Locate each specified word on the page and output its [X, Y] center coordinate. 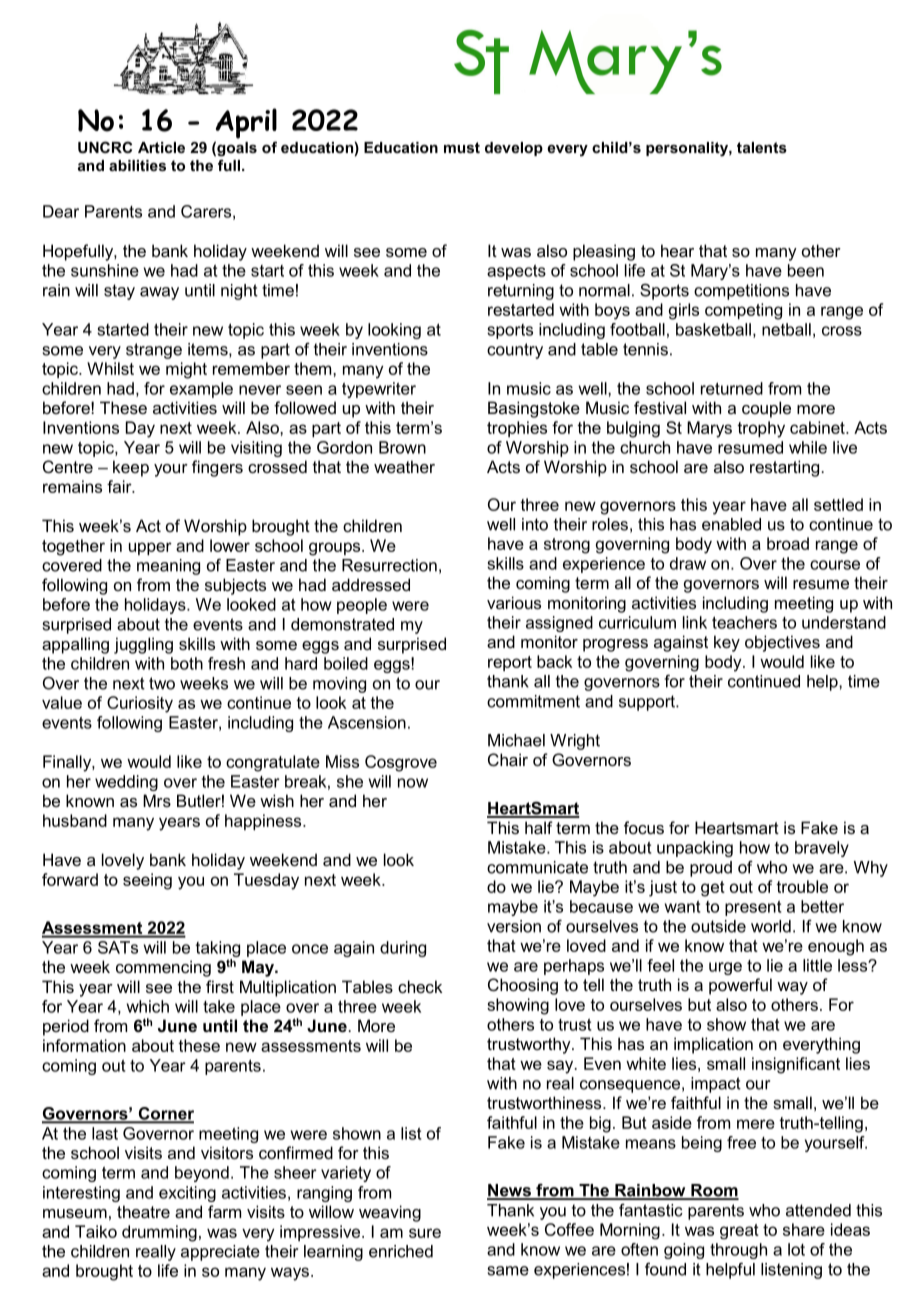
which [148, 1006]
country [515, 351]
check [420, 986]
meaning [168, 567]
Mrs [157, 800]
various [514, 602]
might [186, 370]
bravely [822, 849]
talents [762, 147]
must [462, 147]
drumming [159, 1233]
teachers [744, 622]
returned [732, 388]
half [539, 827]
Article [161, 147]
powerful [740, 986]
